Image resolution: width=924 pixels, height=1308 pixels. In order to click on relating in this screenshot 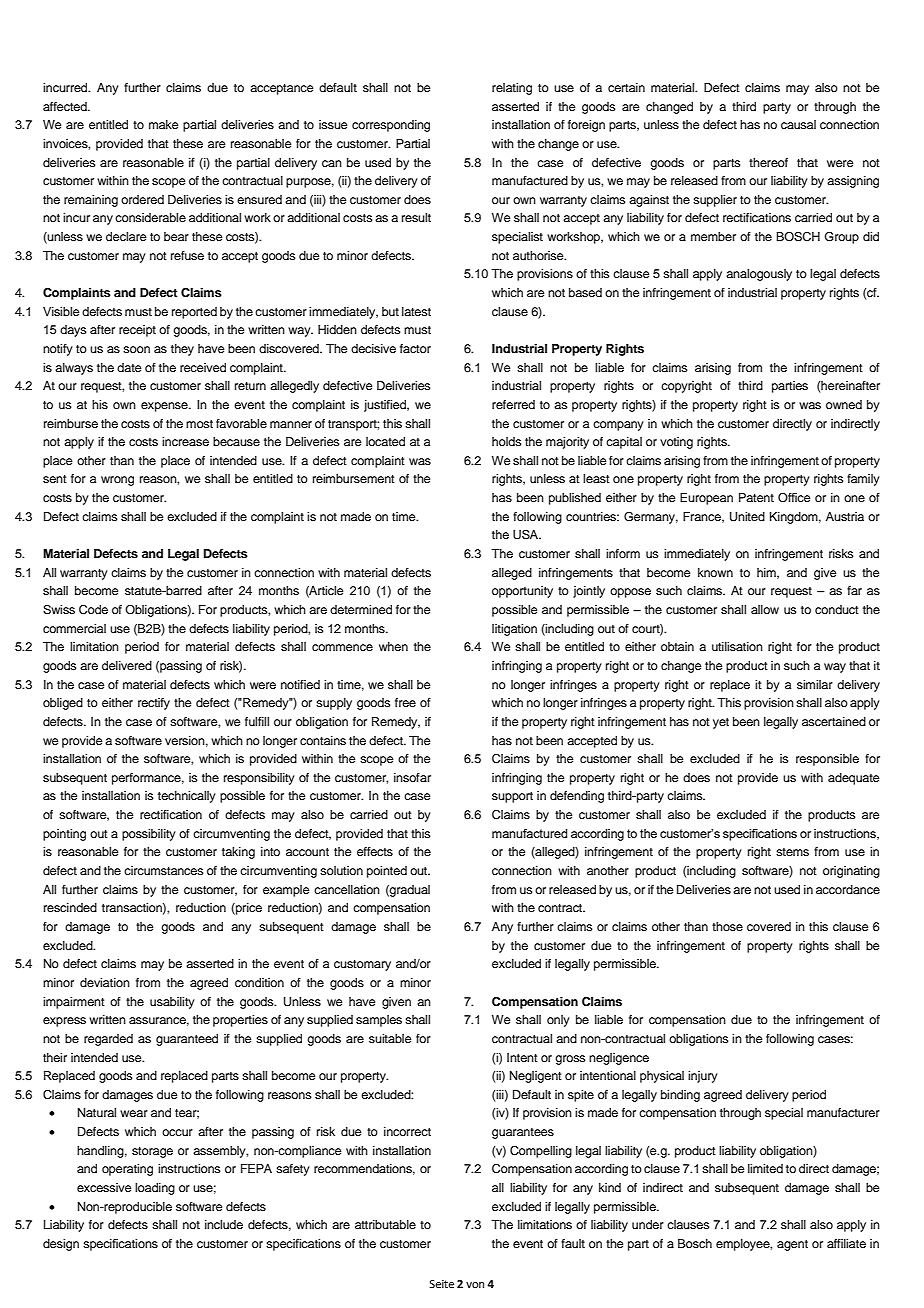, I will do `click(512, 89)`.
